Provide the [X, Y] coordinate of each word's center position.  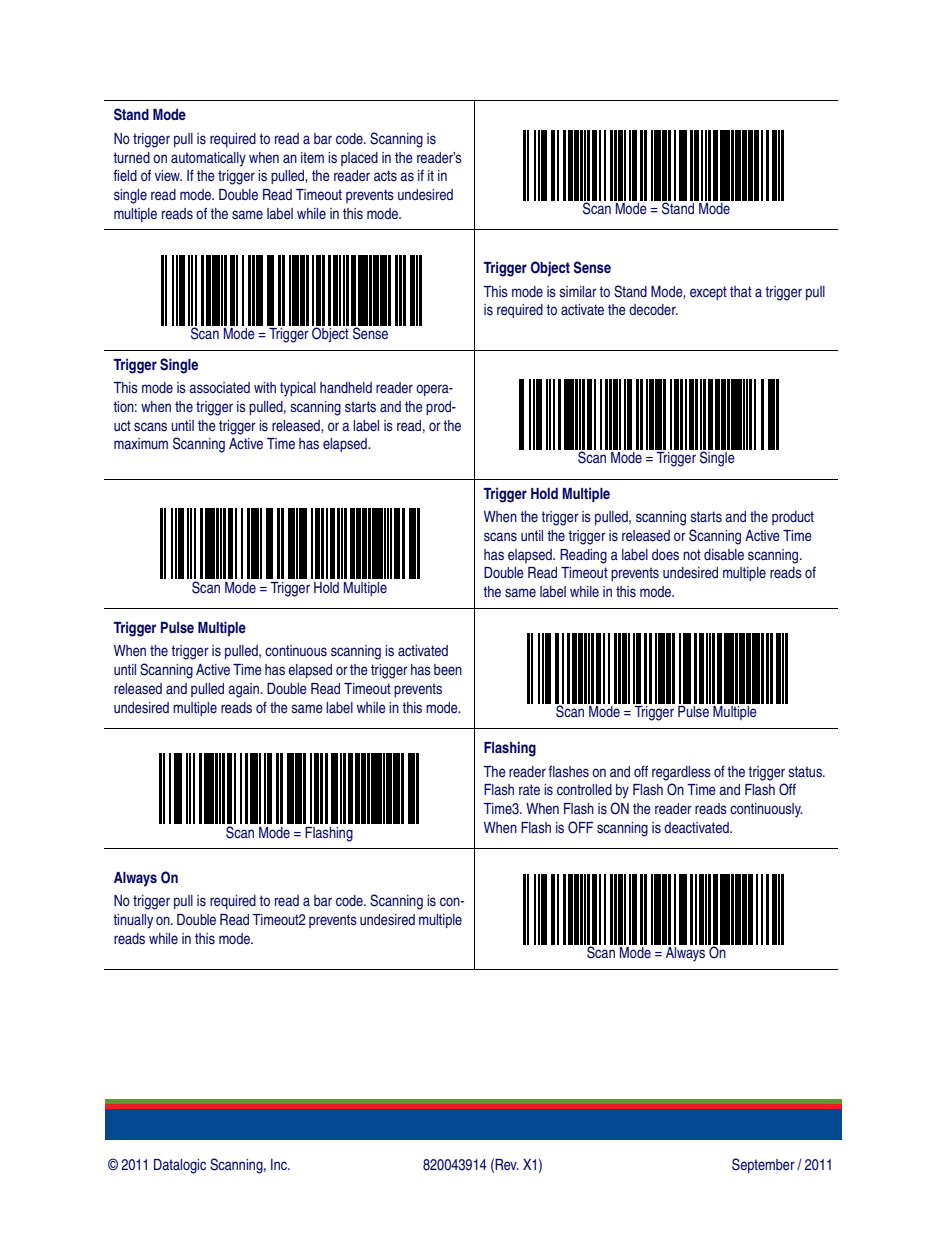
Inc [280, 1164]
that [741, 291]
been [448, 669]
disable [724, 554]
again [244, 690]
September [763, 1165]
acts [385, 175]
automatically [208, 159]
